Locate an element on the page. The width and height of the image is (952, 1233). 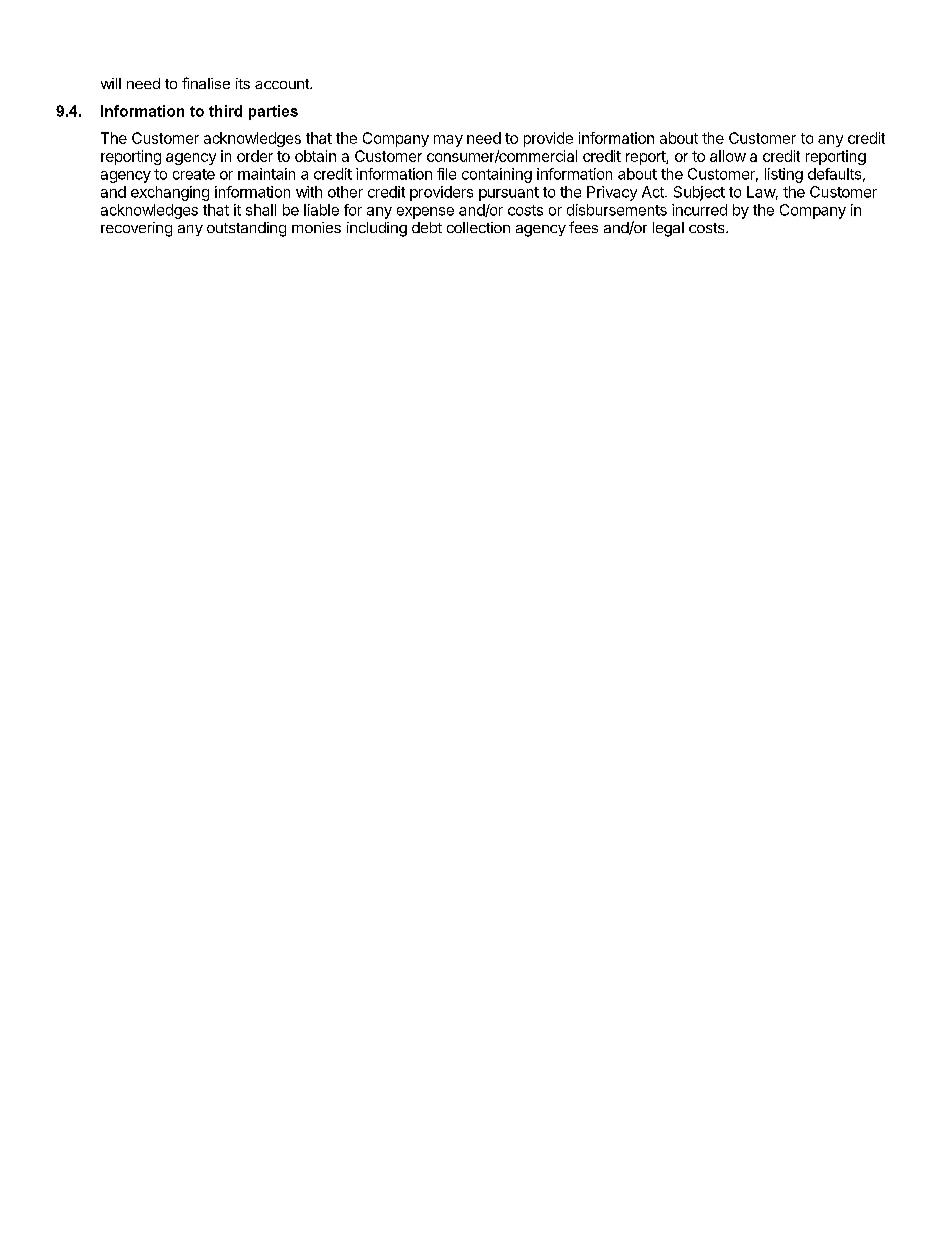
outstanding is located at coordinates (246, 229).
